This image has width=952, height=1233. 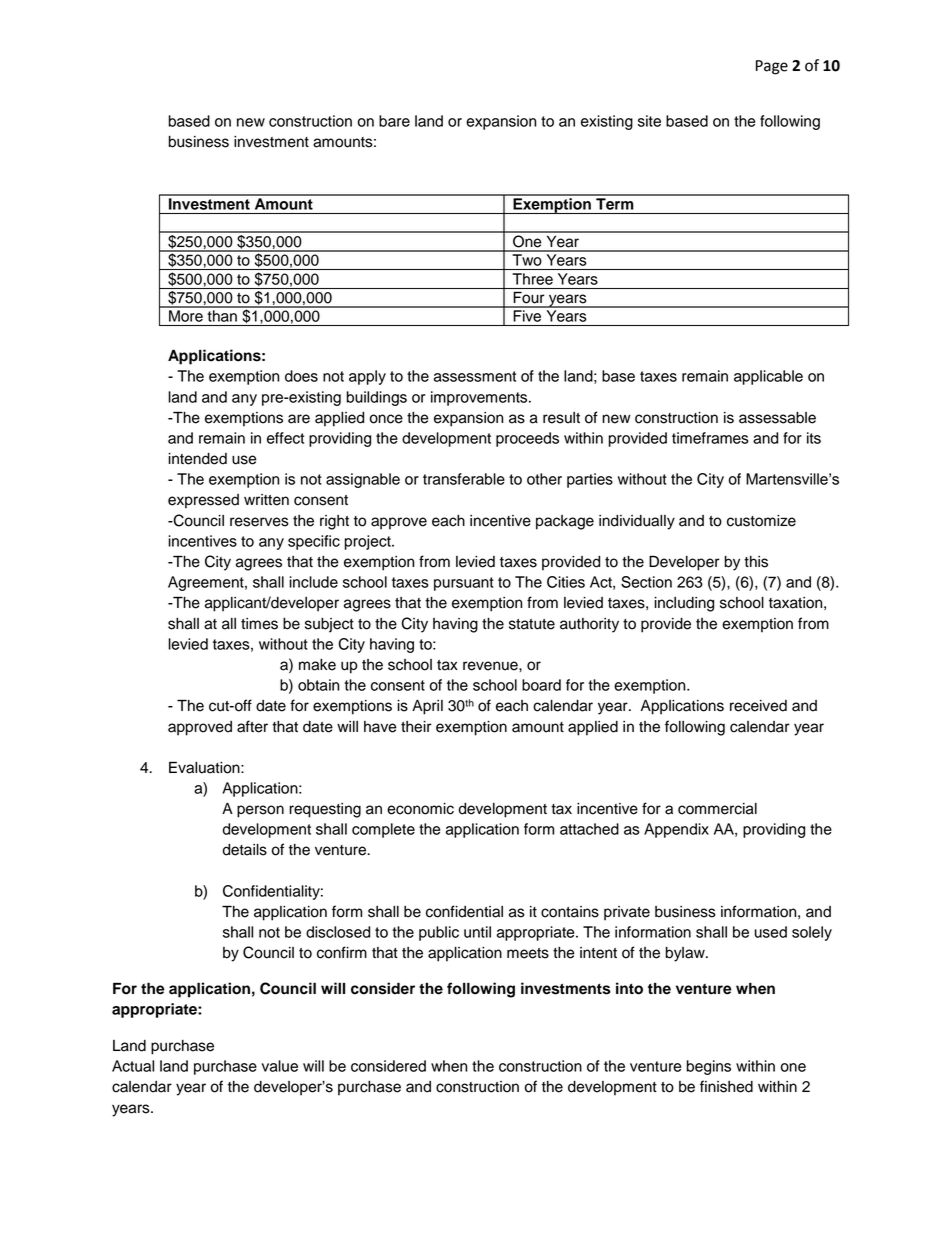 What do you see at coordinates (649, 121) in the image?
I see `site` at bounding box center [649, 121].
